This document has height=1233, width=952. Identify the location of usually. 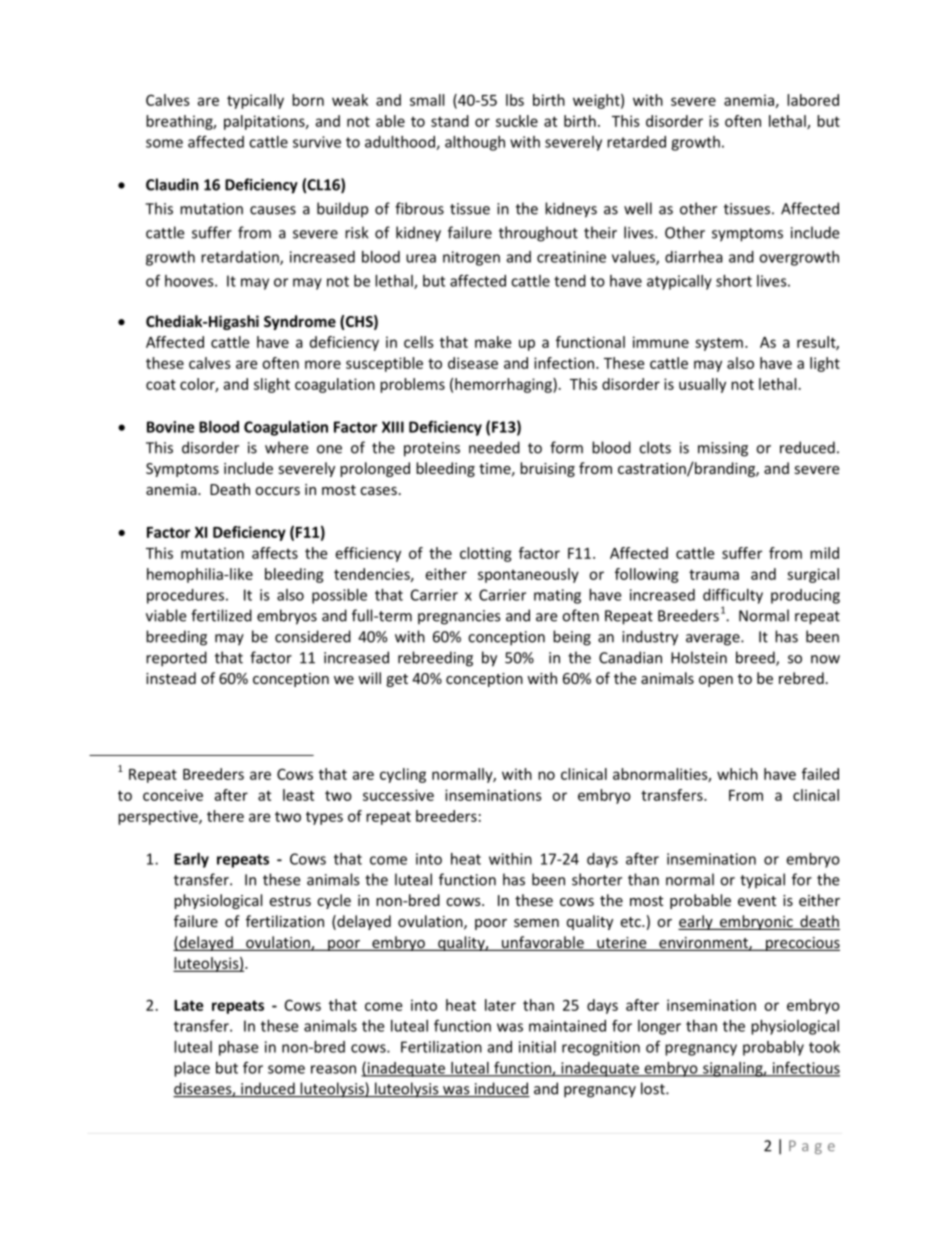
(702, 385).
